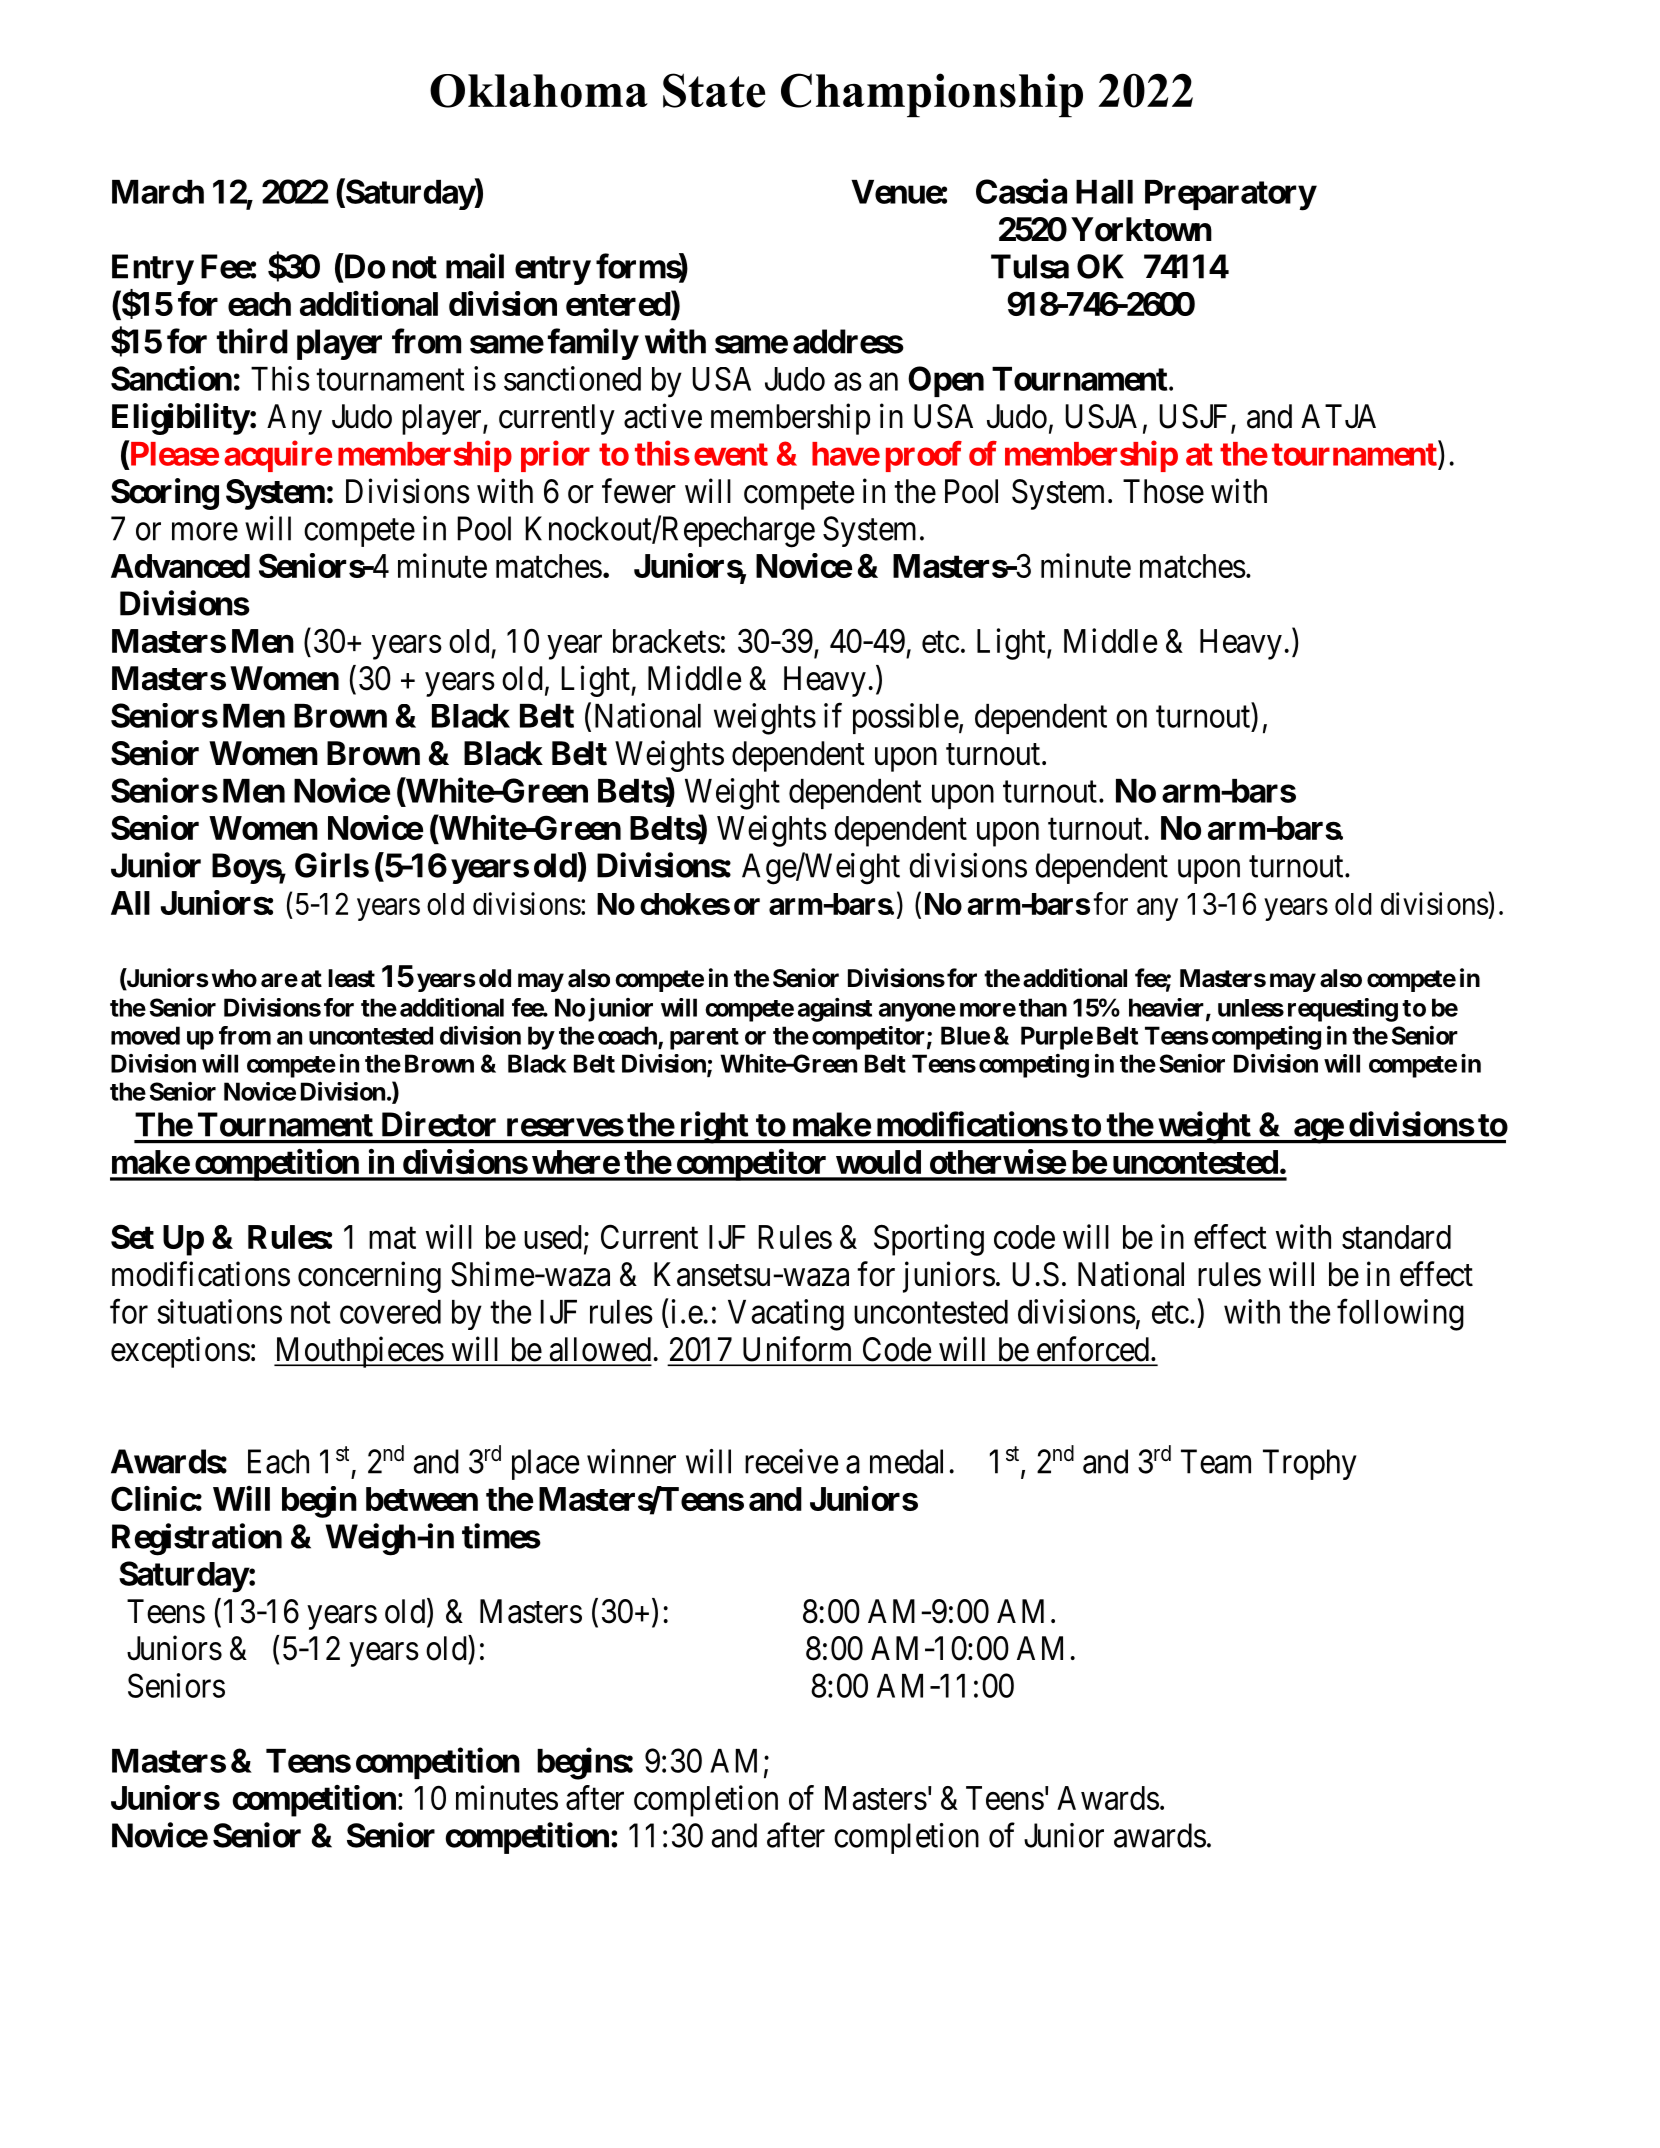 The image size is (1660, 2148). Describe the element at coordinates (791, 1461) in the screenshot. I see `receive` at that location.
